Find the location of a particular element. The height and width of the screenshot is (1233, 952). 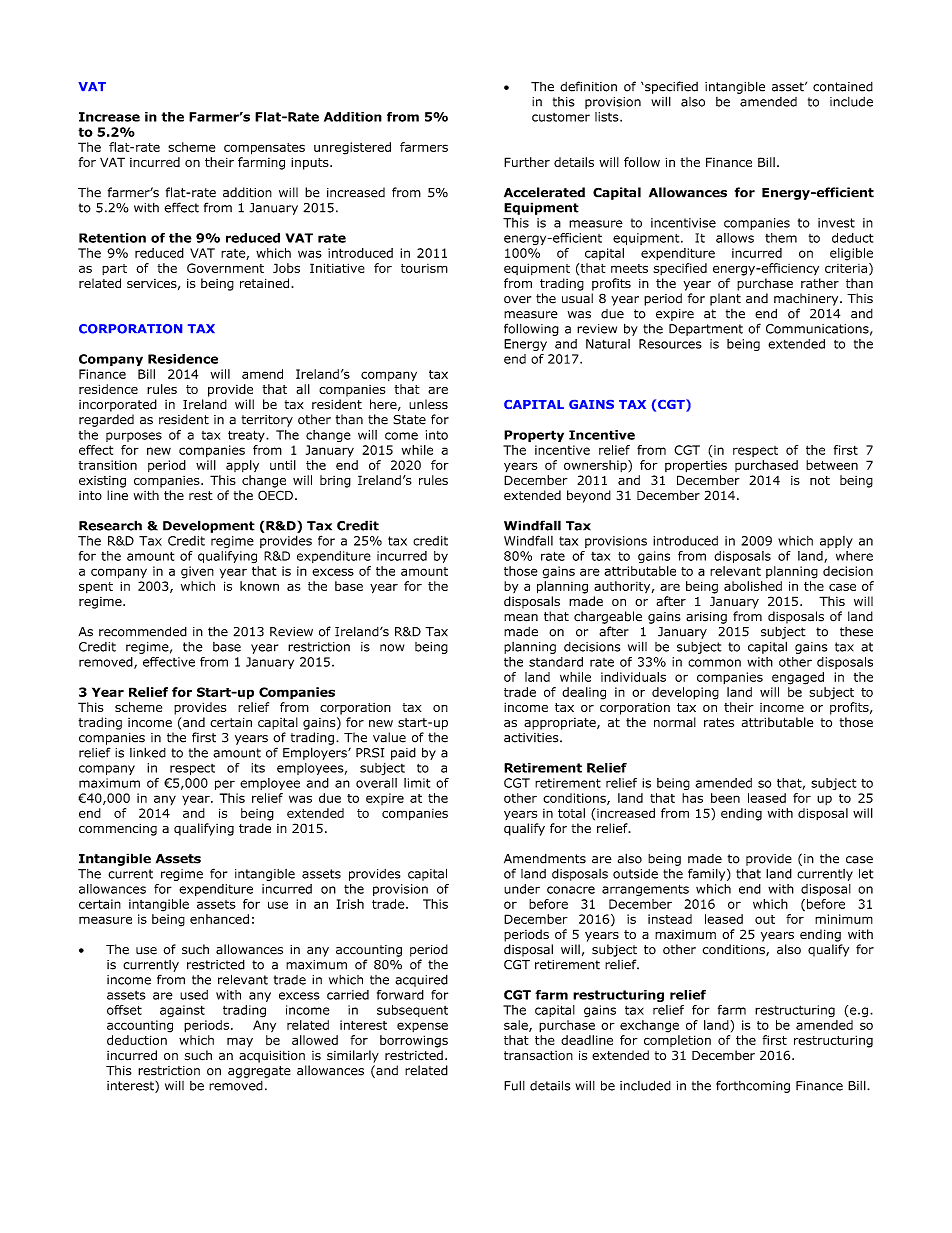

Full is located at coordinates (514, 1085).
